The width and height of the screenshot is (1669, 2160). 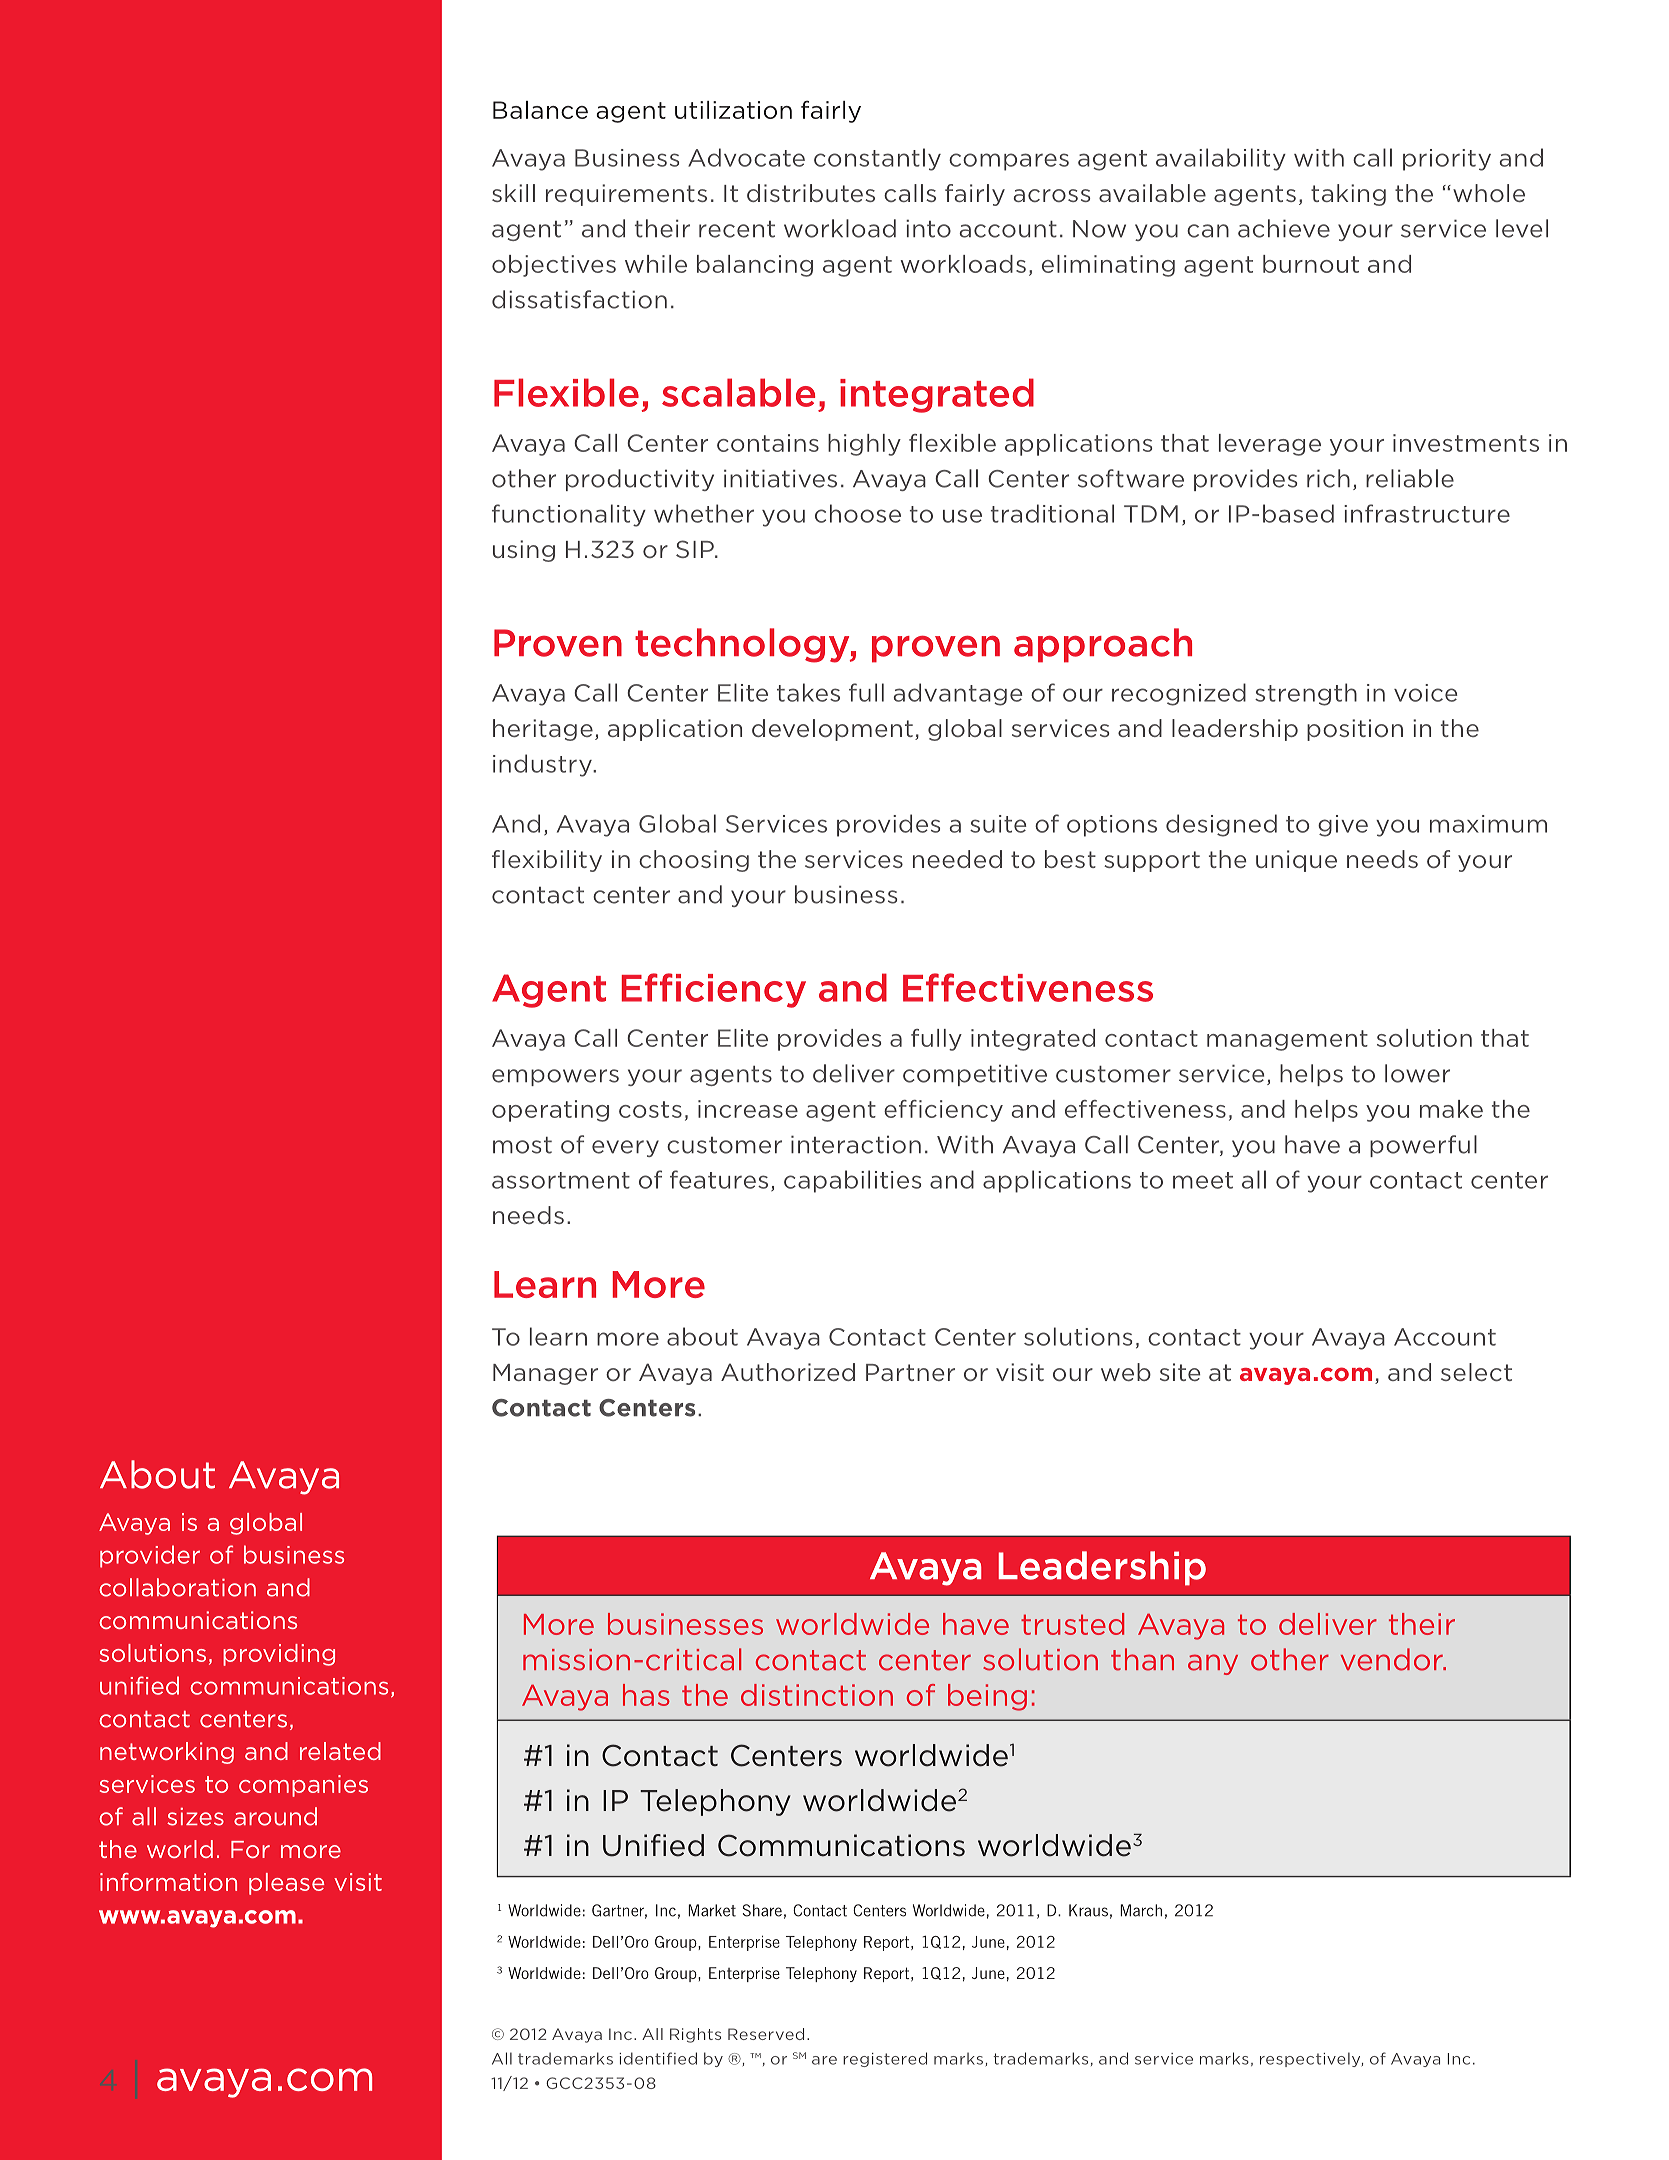 I want to click on lower, so click(x=1417, y=1073).
